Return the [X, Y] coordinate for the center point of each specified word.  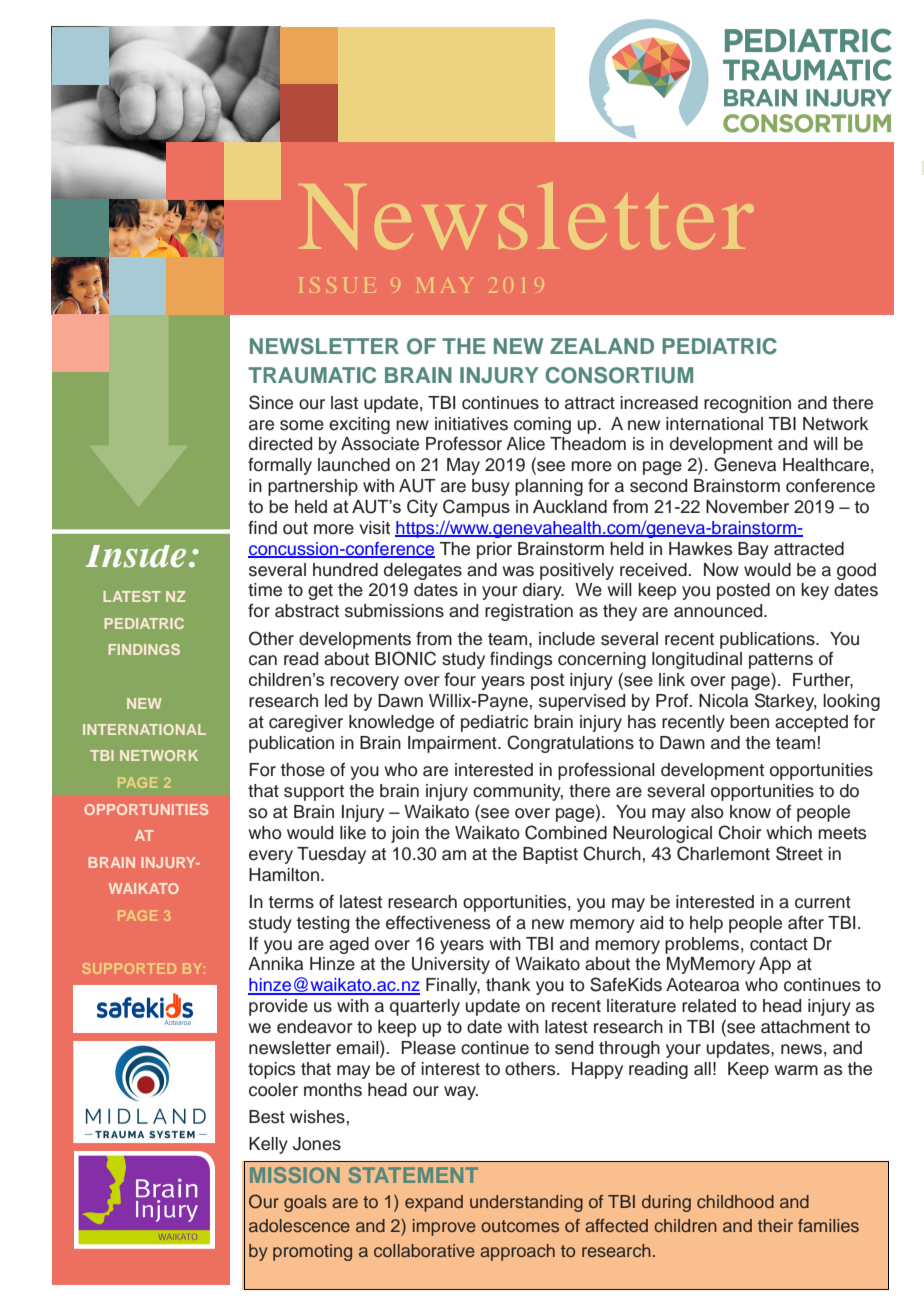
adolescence [299, 1225]
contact [779, 944]
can [263, 660]
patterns [781, 661]
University [451, 965]
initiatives [471, 424]
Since [271, 402]
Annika [275, 964]
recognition [747, 404]
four [460, 679]
